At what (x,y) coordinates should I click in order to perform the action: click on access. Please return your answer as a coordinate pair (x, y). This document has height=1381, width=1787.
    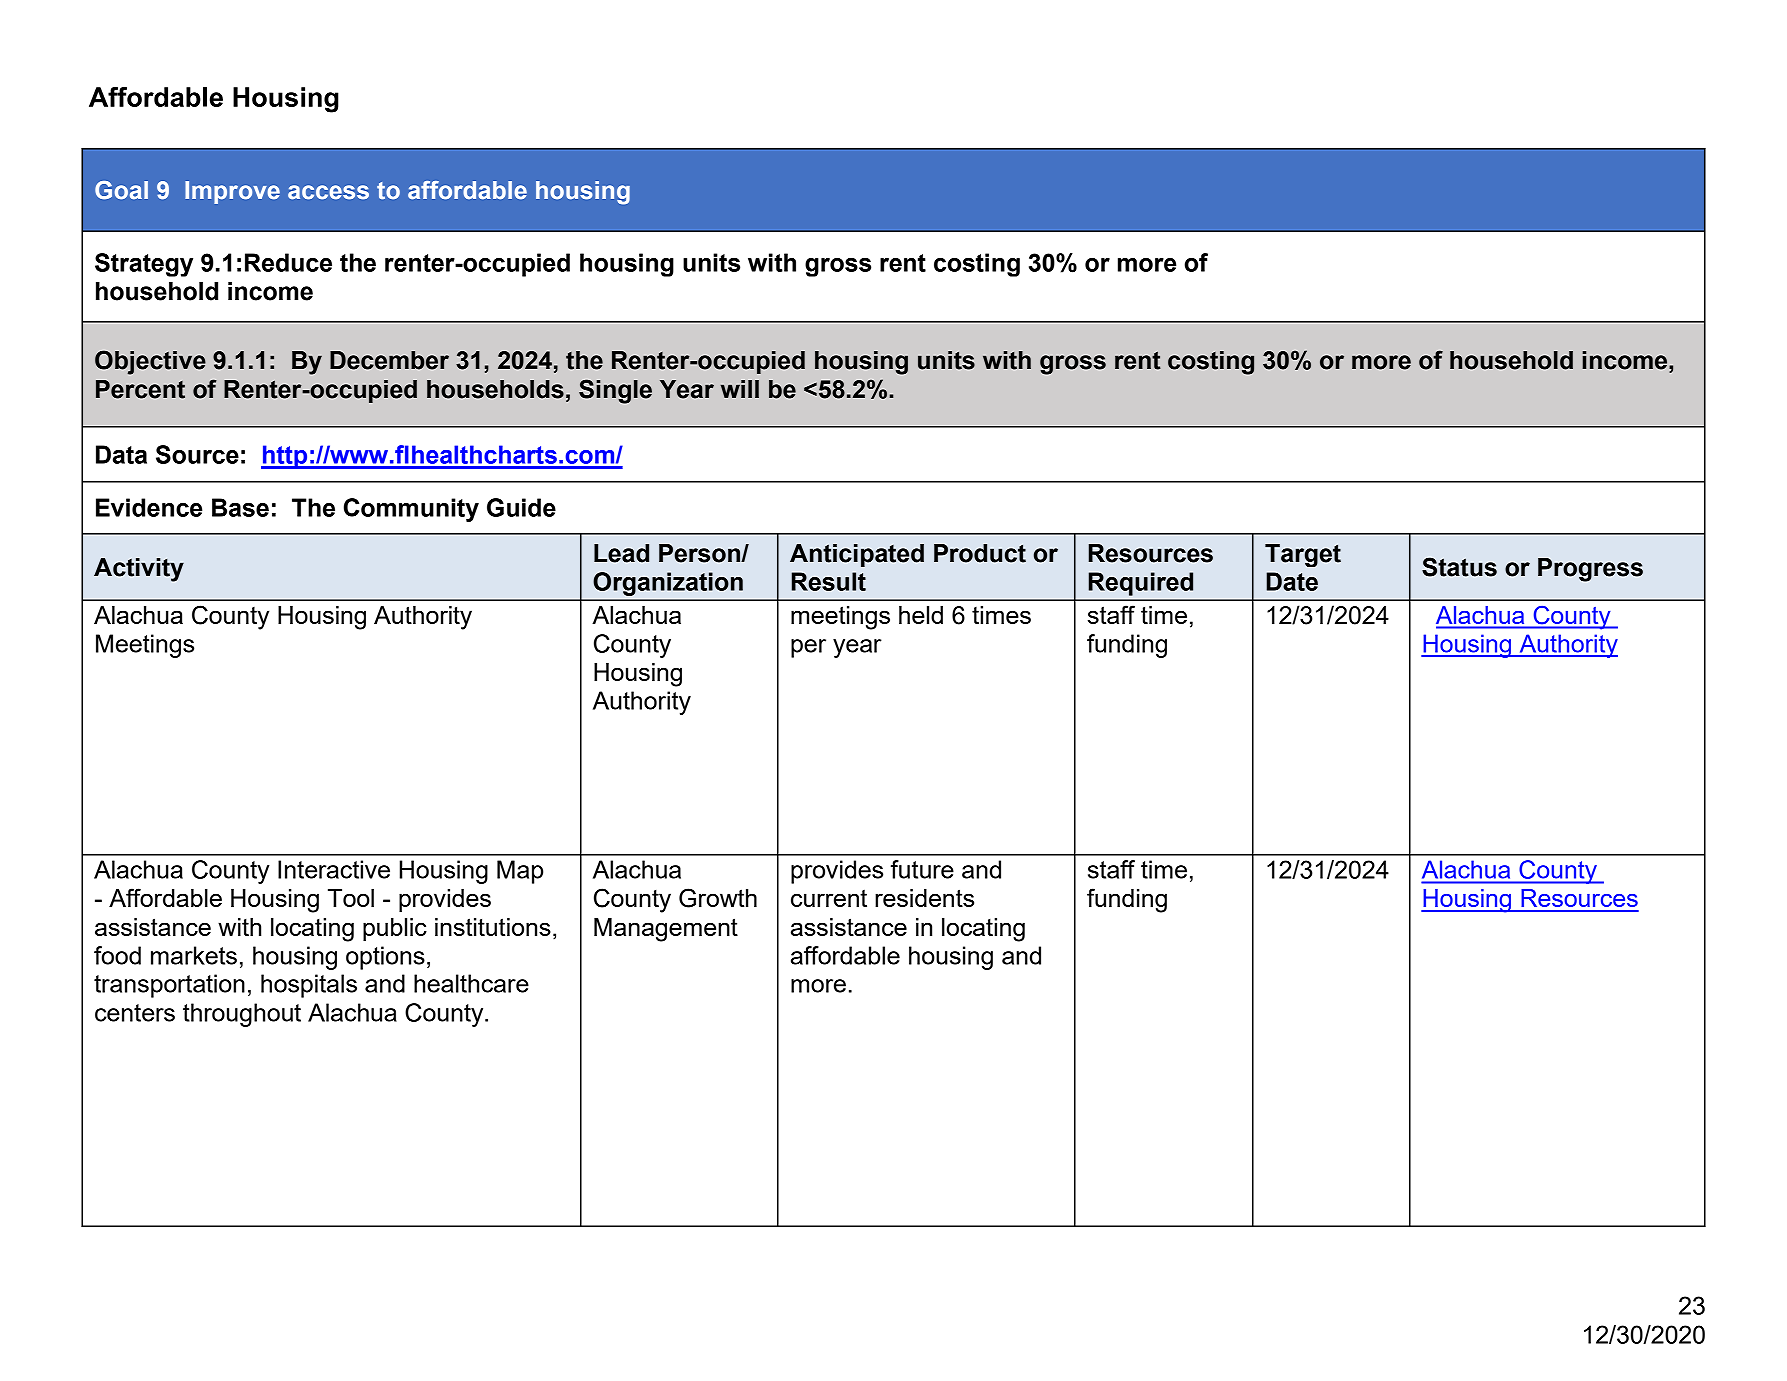
    Looking at the image, I should click on (328, 192).
